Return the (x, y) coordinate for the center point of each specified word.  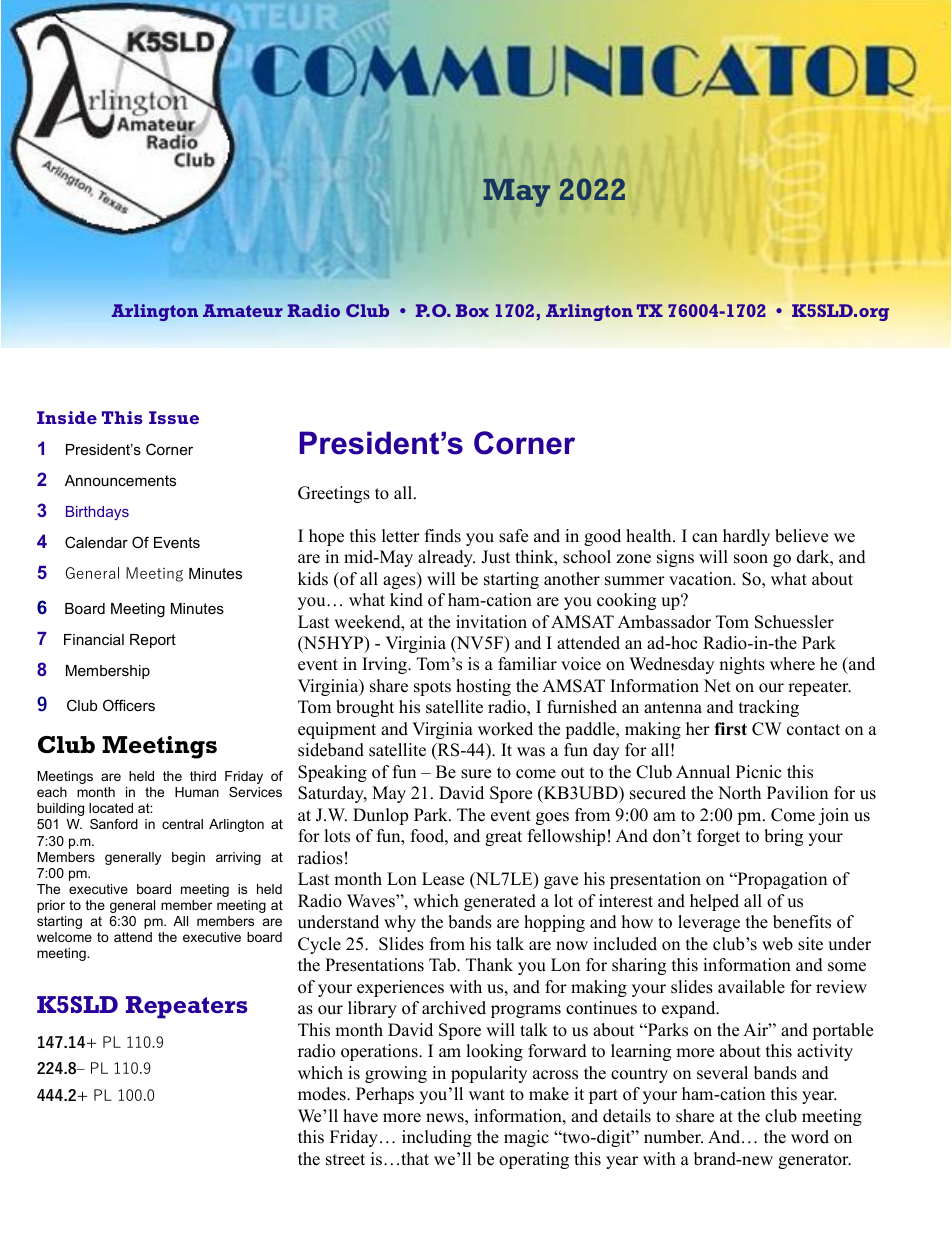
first (730, 729)
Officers (129, 705)
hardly (746, 537)
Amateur (243, 310)
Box (472, 310)
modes (323, 1094)
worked (505, 729)
